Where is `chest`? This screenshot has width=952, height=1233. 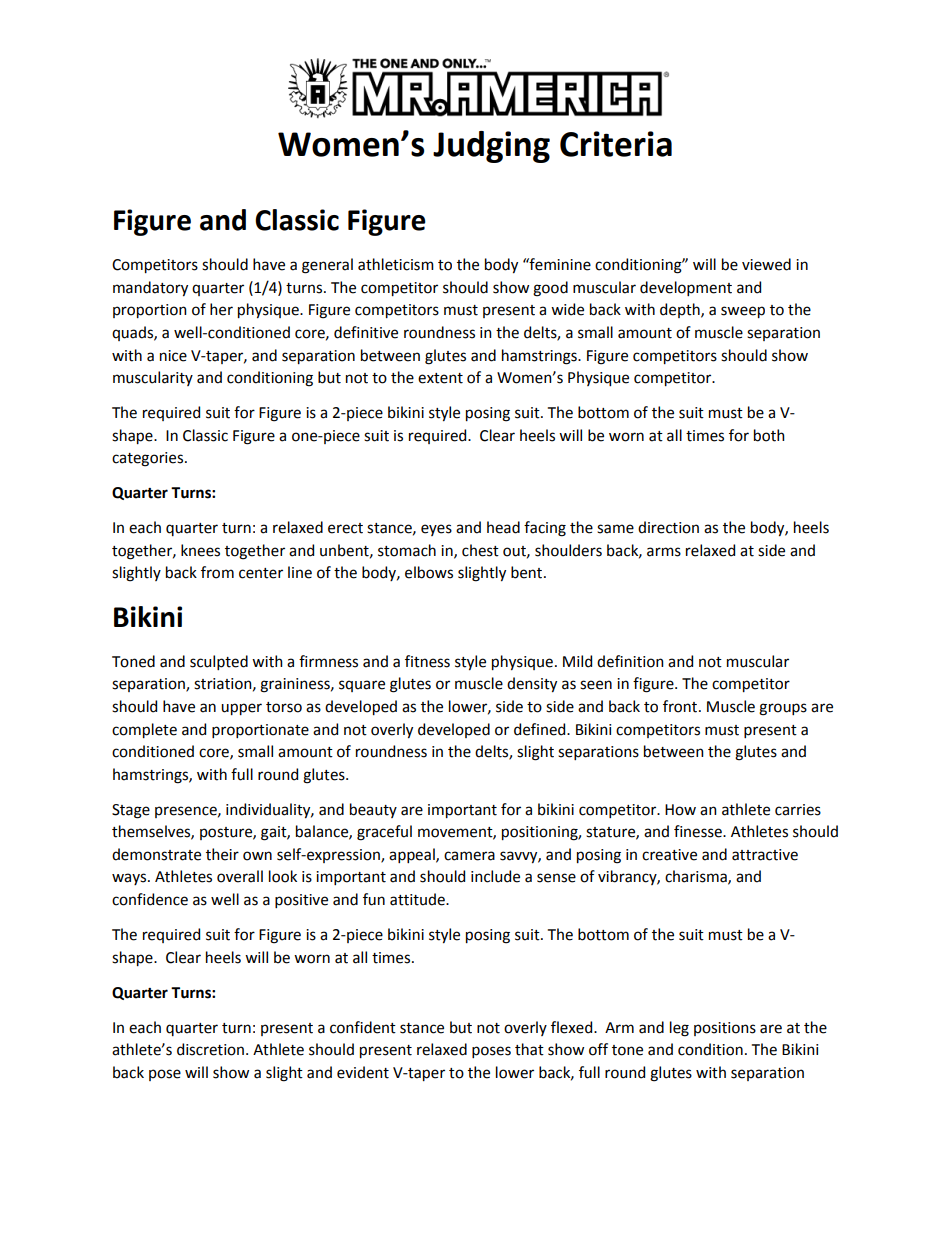
chest is located at coordinates (480, 550).
